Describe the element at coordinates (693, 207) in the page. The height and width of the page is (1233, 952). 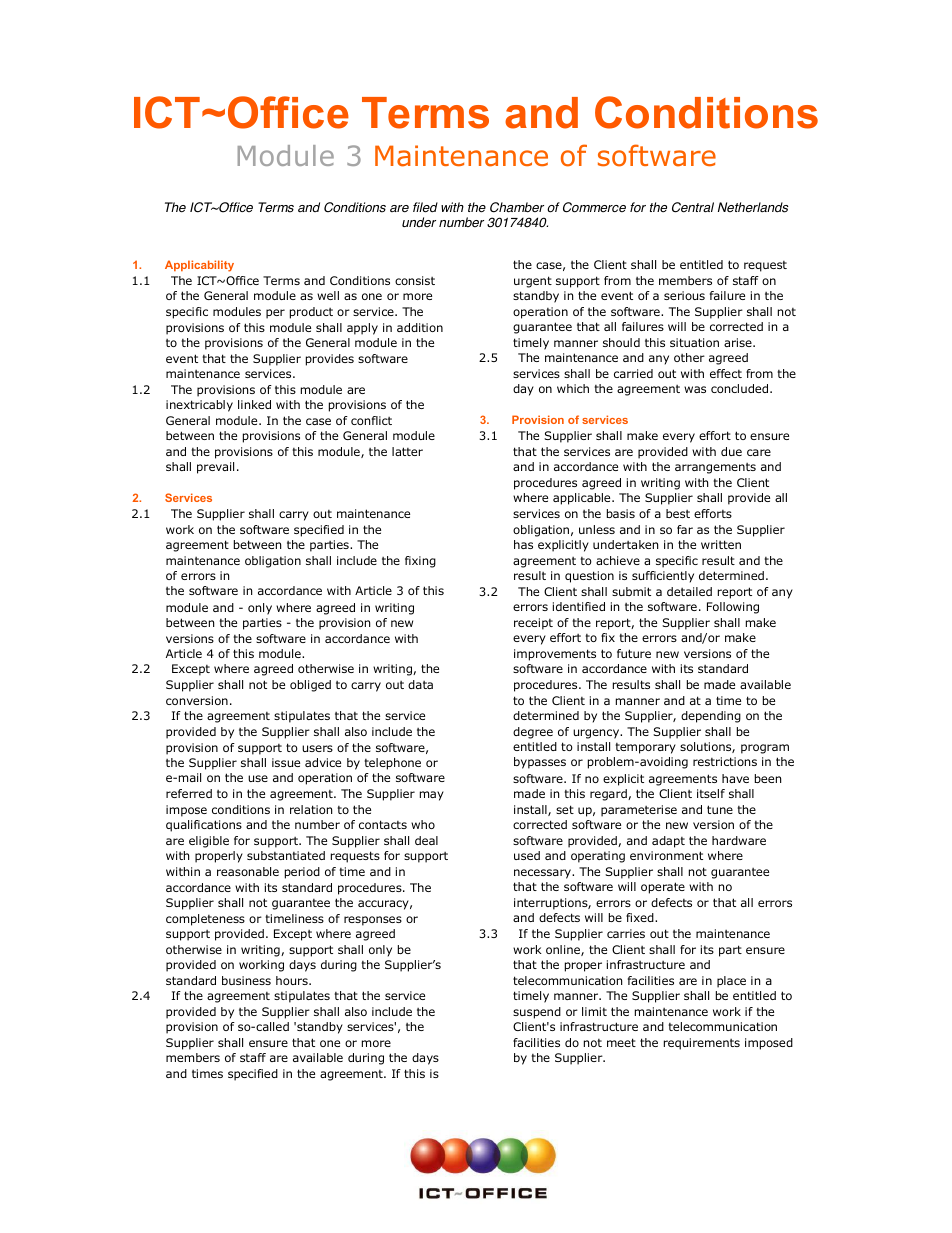
I see `Central` at that location.
